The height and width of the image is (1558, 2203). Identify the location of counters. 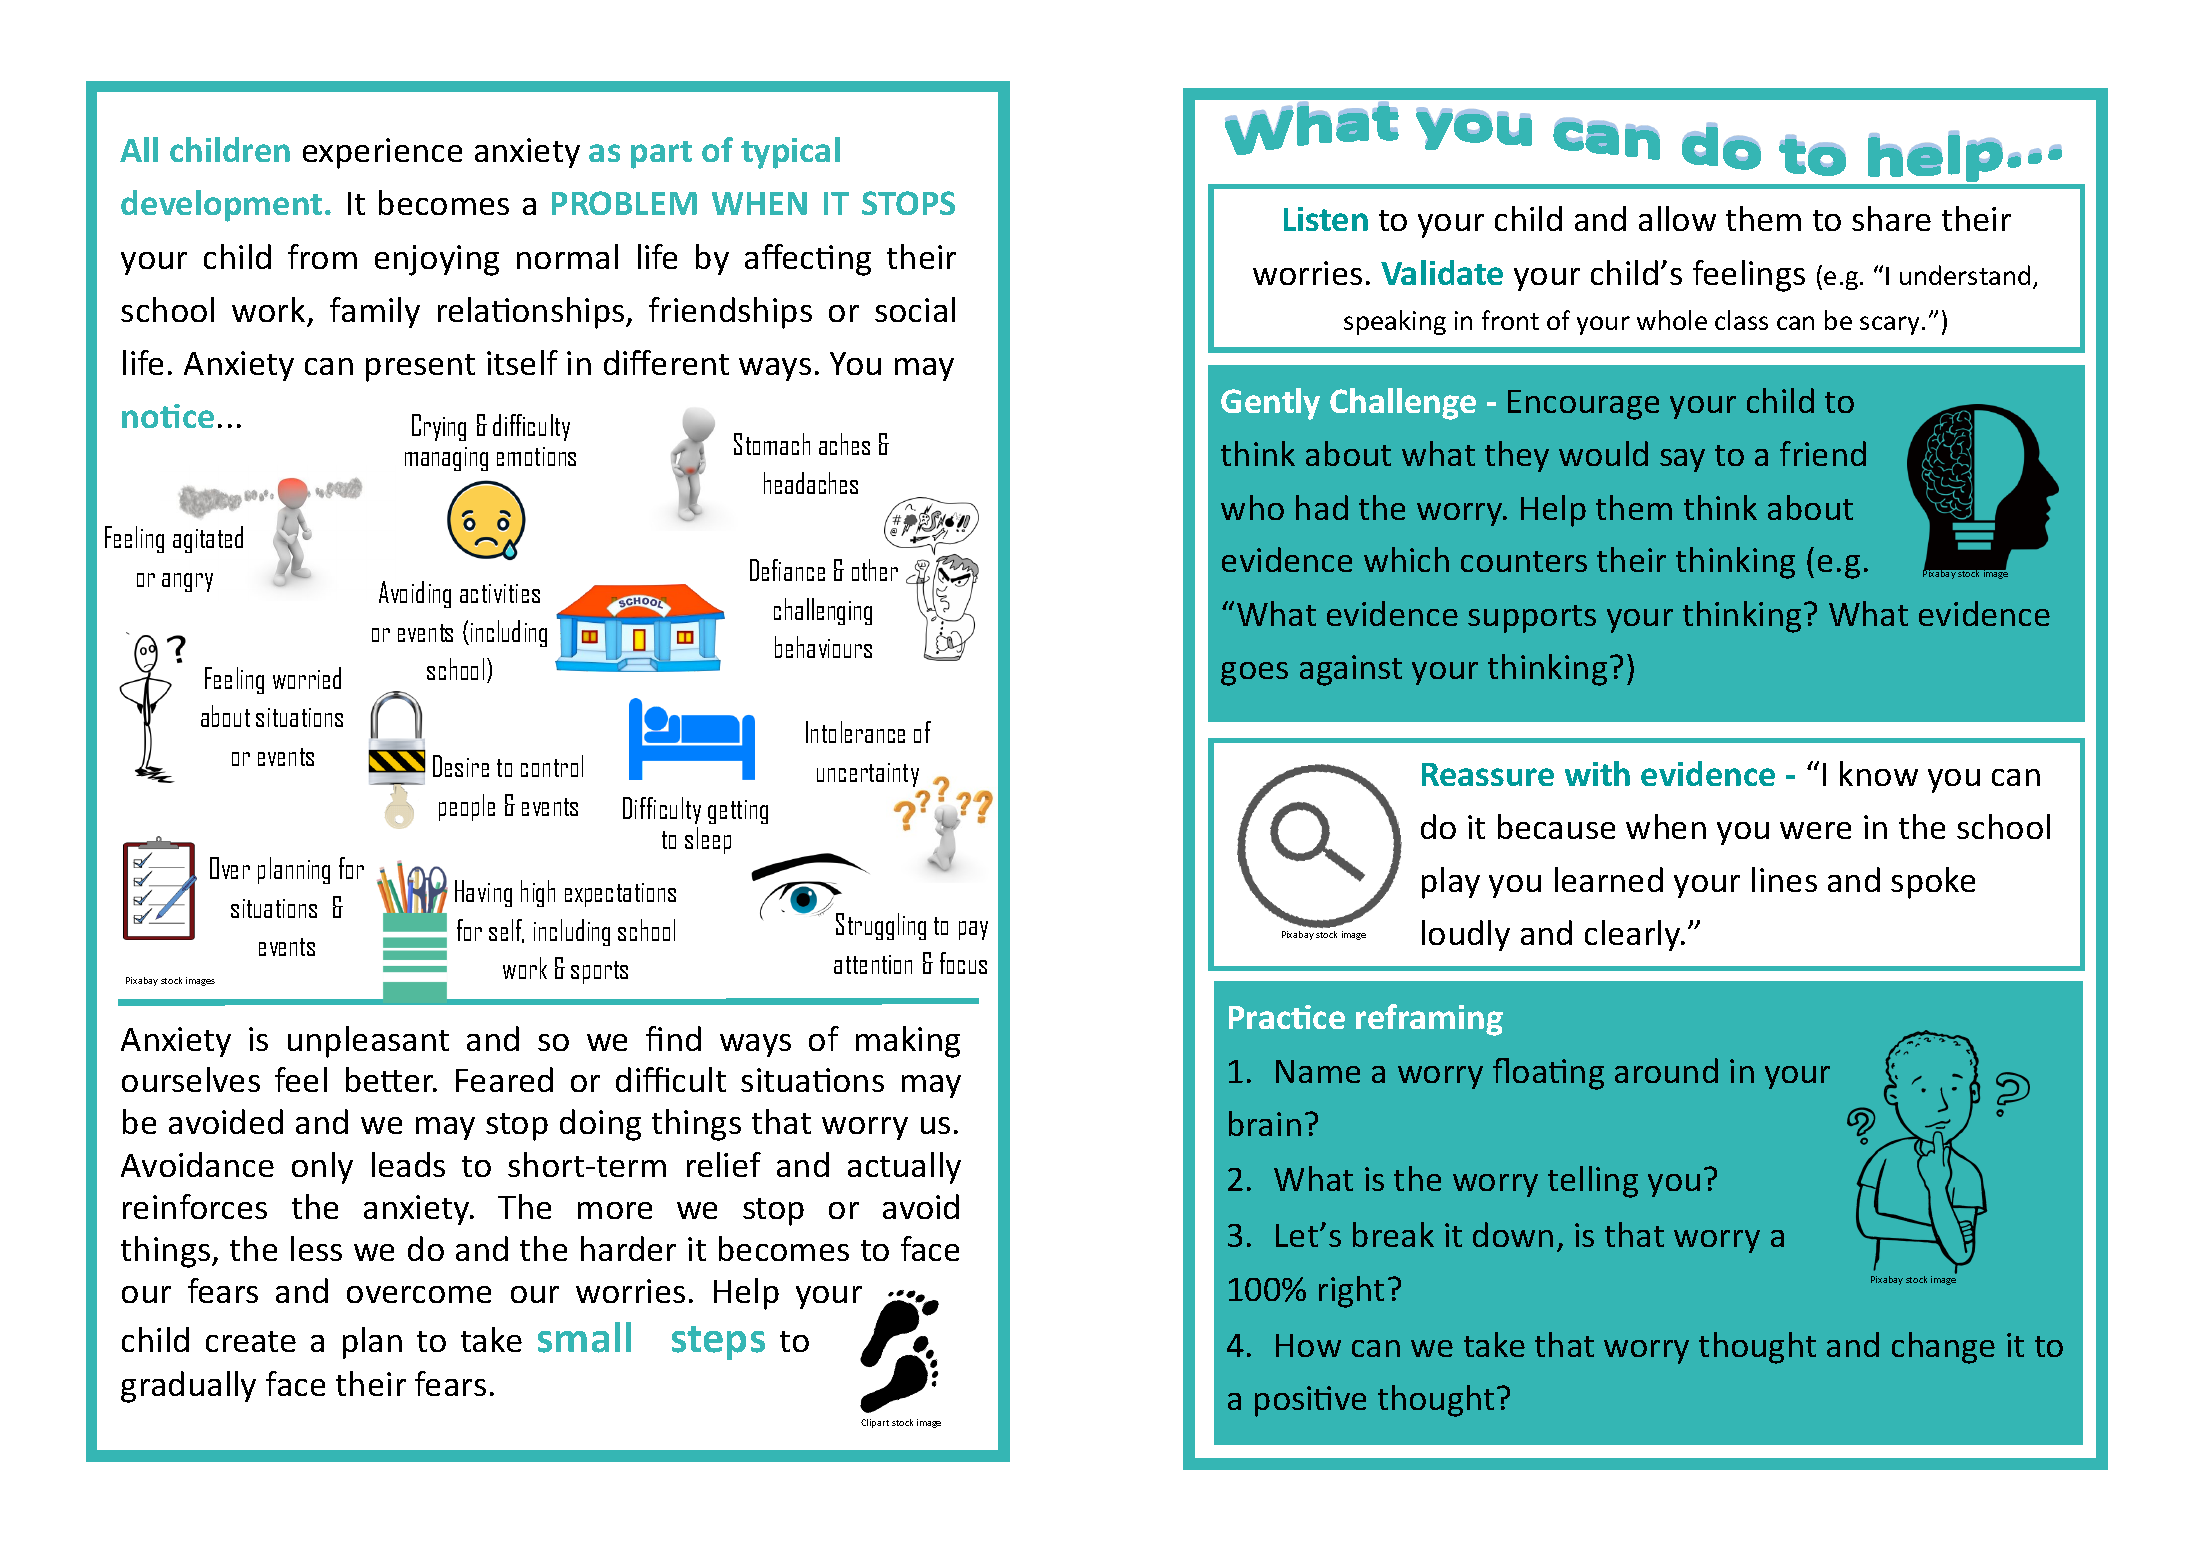
(1524, 561).
